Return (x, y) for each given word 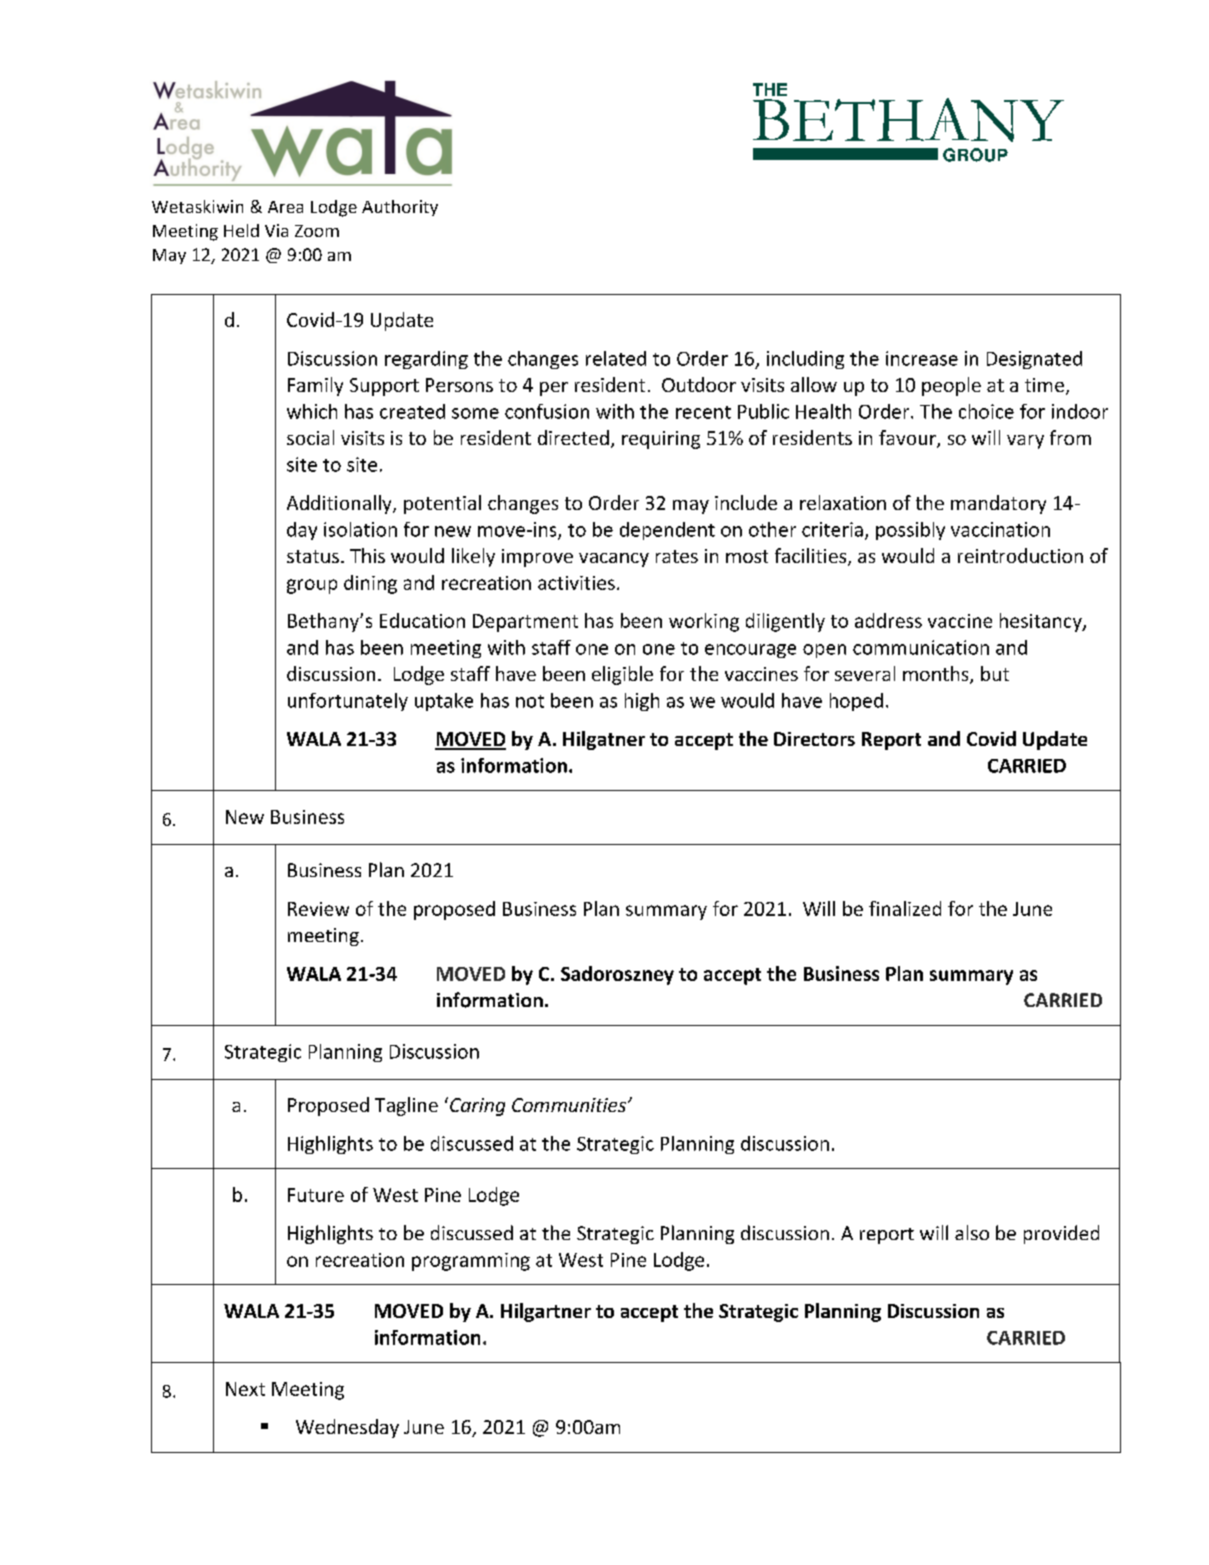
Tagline (406, 1106)
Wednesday (347, 1428)
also (972, 1232)
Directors (814, 739)
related (616, 358)
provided (1061, 1234)
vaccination (1000, 529)
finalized (905, 908)
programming (471, 1262)
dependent (667, 531)
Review (318, 909)
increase (922, 358)
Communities (569, 1105)
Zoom (317, 231)
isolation (360, 529)
